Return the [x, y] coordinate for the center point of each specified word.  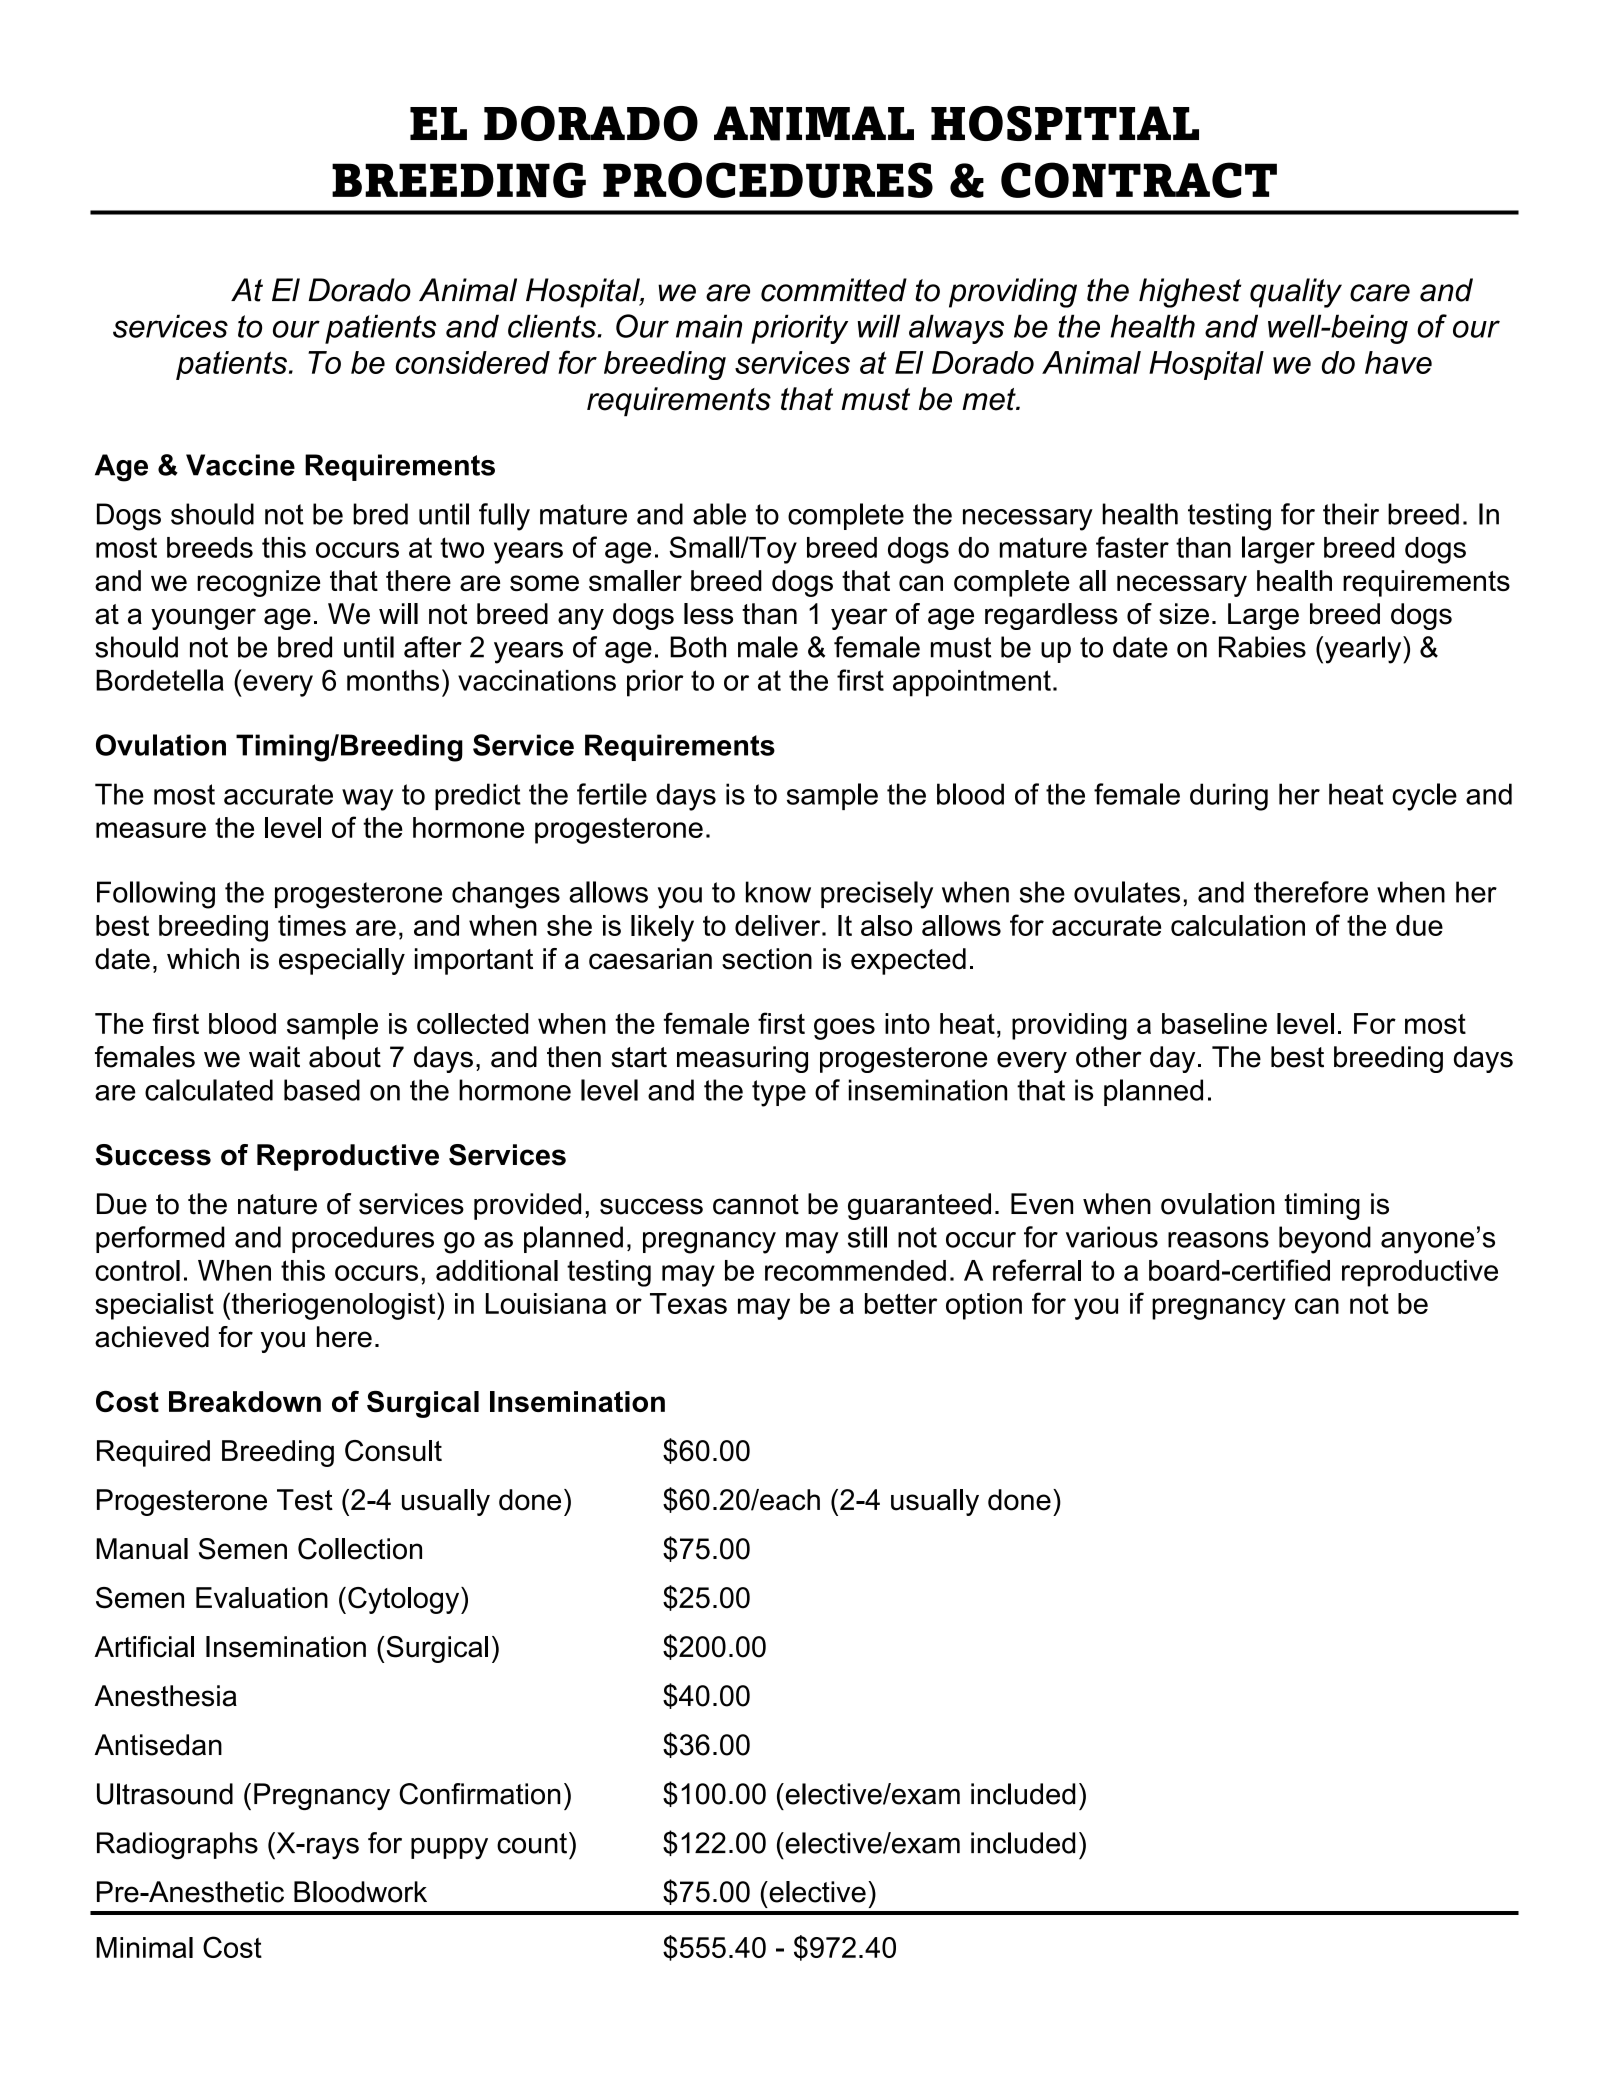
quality [1296, 293]
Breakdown [245, 1401]
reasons [1218, 1240]
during [1229, 797]
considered [473, 362]
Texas [688, 1303]
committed [834, 290]
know [778, 892]
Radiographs [177, 1846]
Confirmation [480, 1794]
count [532, 1843]
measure [151, 830]
